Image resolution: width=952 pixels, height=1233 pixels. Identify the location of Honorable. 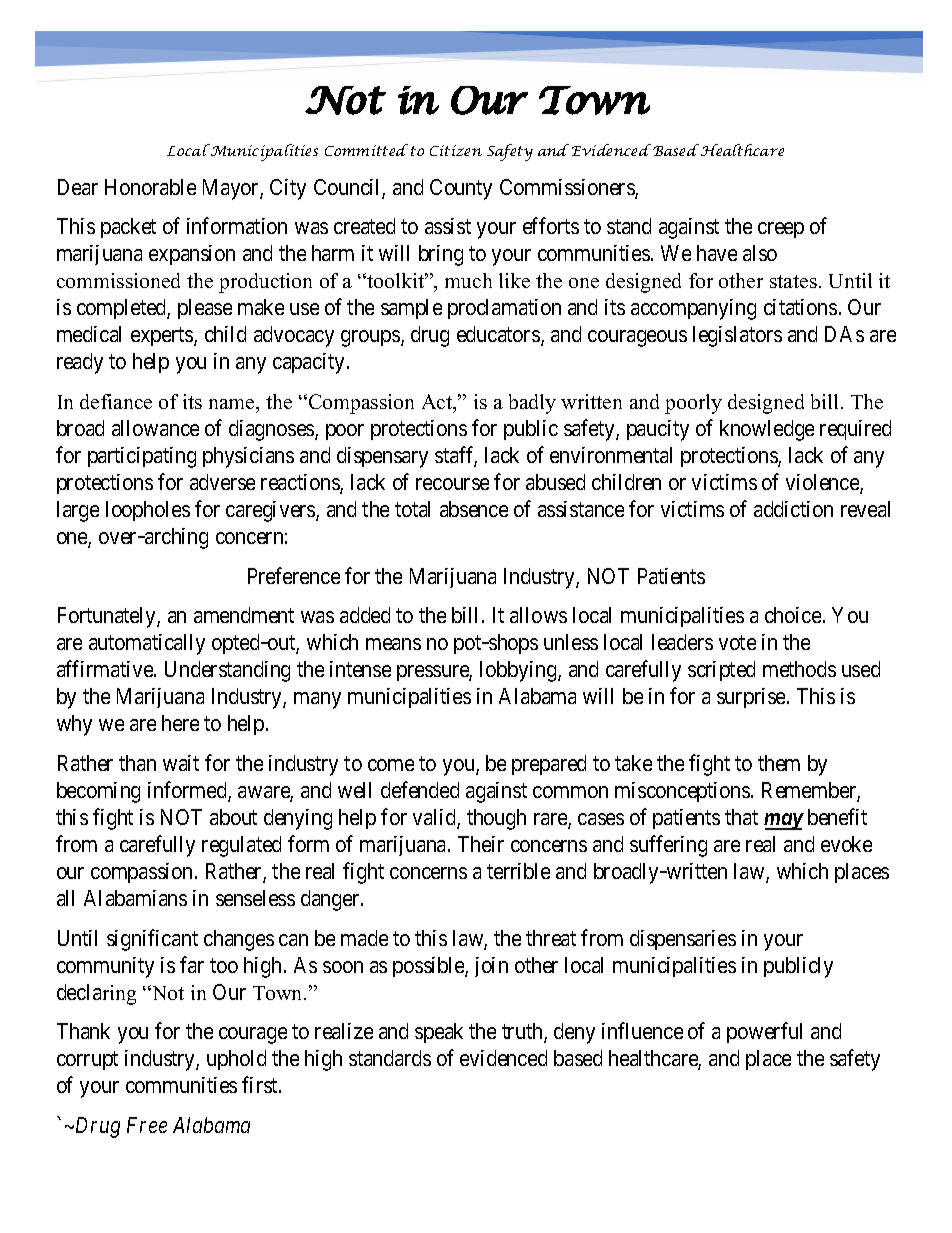
(150, 187).
